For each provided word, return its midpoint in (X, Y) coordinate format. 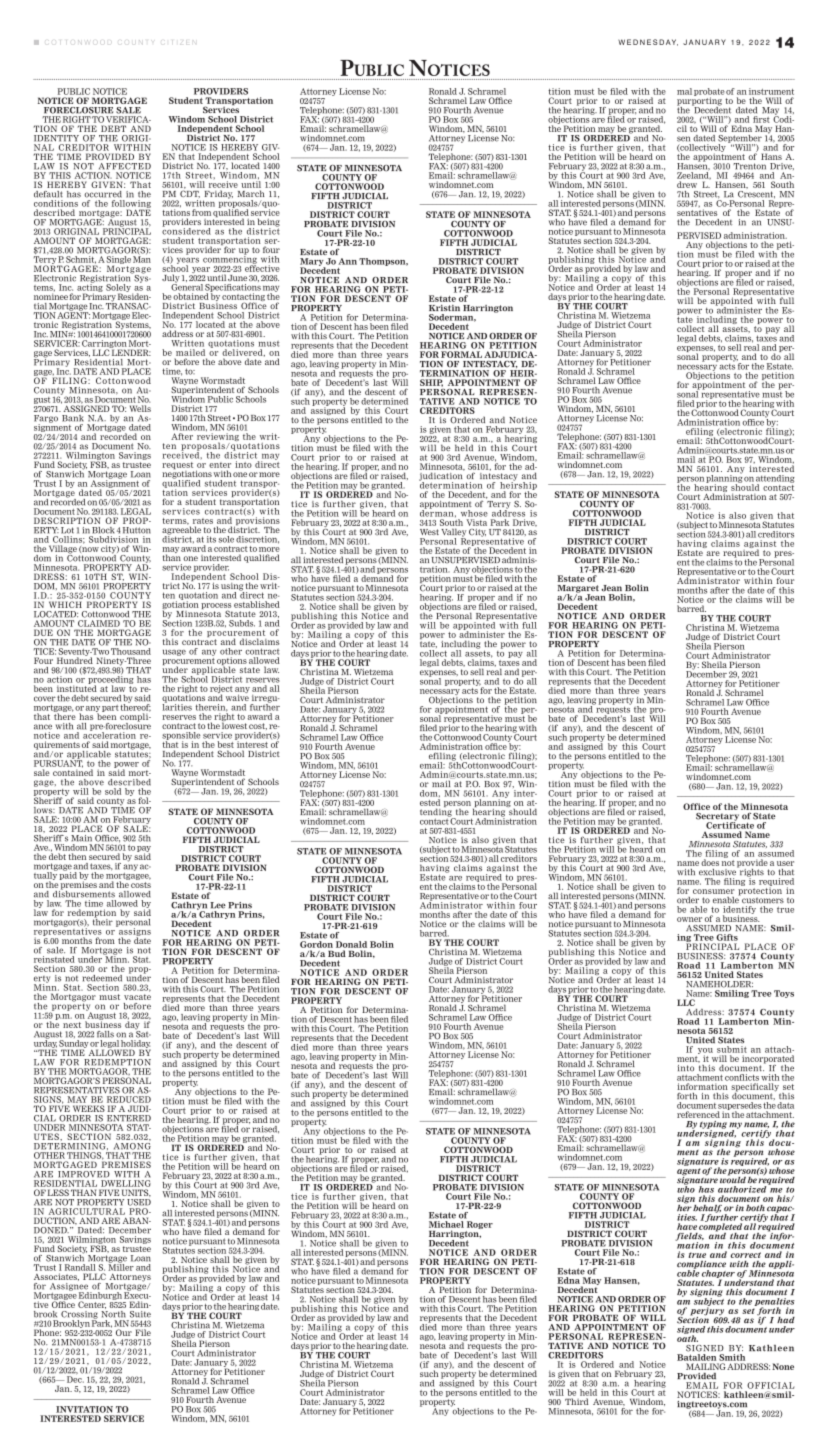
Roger (479, 1226)
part (110, 708)
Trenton (749, 166)
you (705, 1052)
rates (203, 521)
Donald (351, 944)
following (131, 204)
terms (175, 521)
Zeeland (694, 175)
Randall (80, 1267)
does (710, 862)
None (783, 1366)
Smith (732, 1357)
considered (186, 230)
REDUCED (129, 1099)
